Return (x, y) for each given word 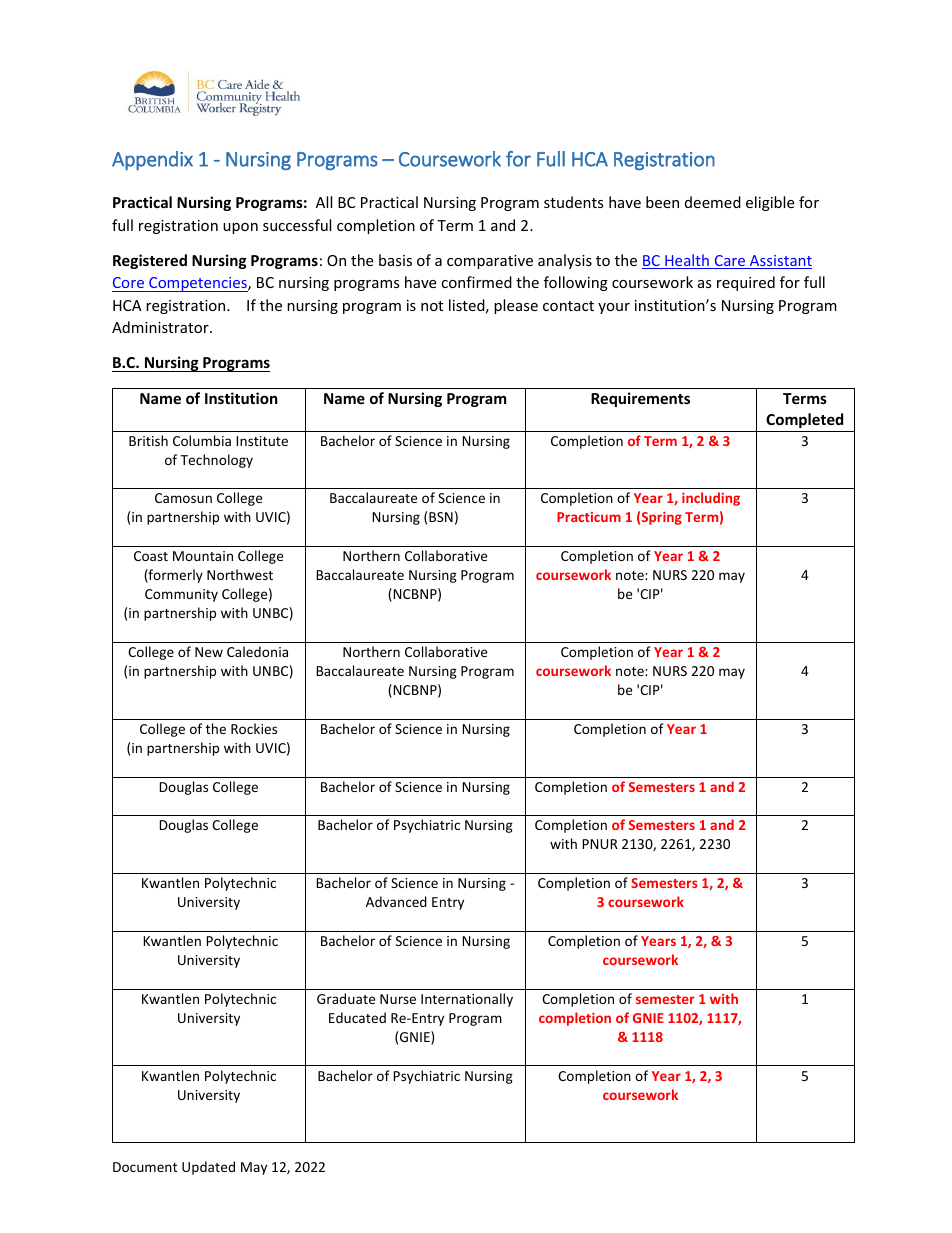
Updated (208, 1168)
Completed (804, 420)
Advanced (396, 901)
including (711, 499)
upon (240, 228)
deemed (713, 202)
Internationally (467, 1000)
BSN (441, 517)
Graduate (346, 998)
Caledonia (257, 651)
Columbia (202, 440)
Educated (357, 1017)
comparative (490, 262)
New (209, 652)
